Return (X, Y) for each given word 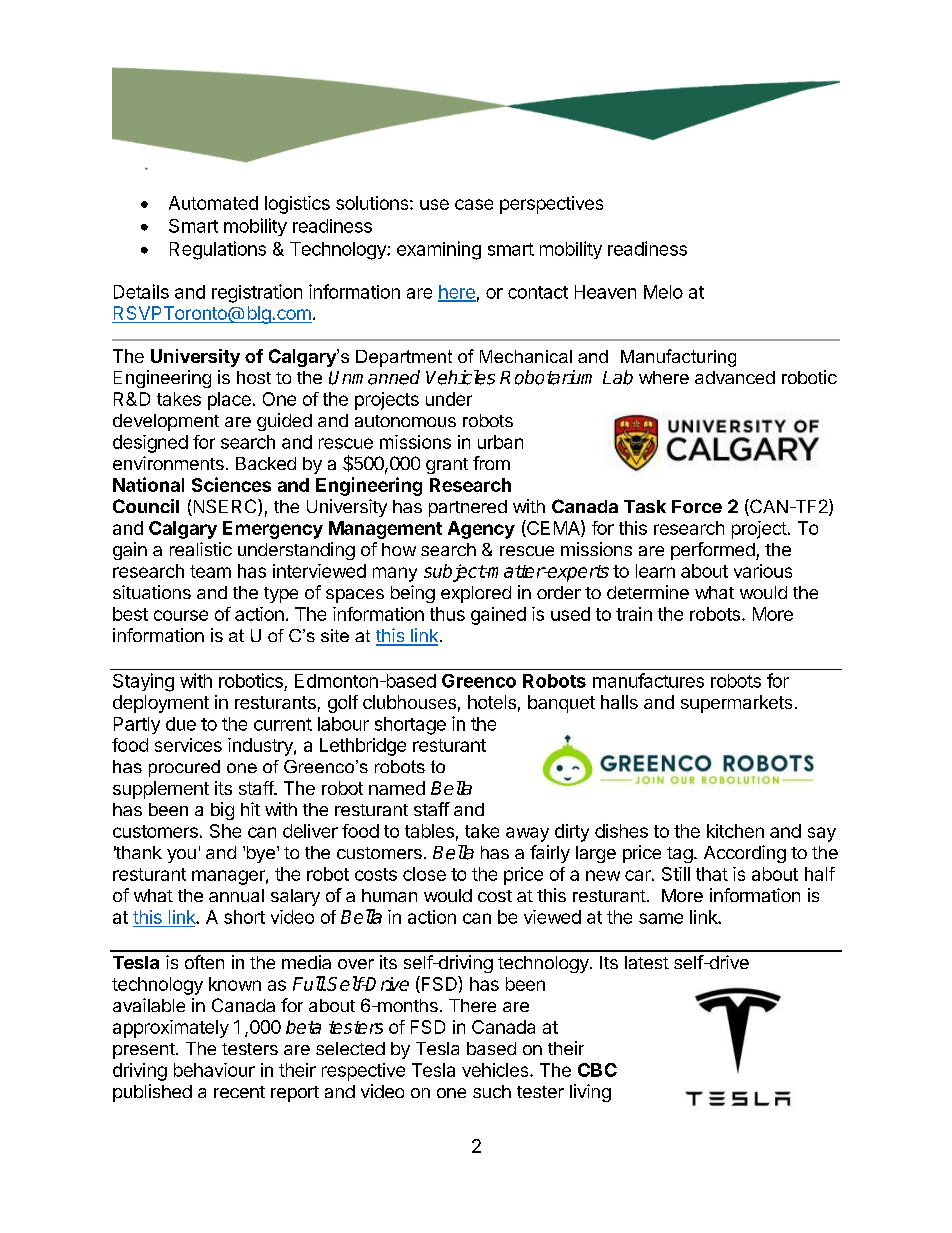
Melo (663, 292)
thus (447, 614)
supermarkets (736, 704)
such (492, 1091)
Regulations (218, 250)
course (181, 615)
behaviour (214, 1070)
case (474, 204)
